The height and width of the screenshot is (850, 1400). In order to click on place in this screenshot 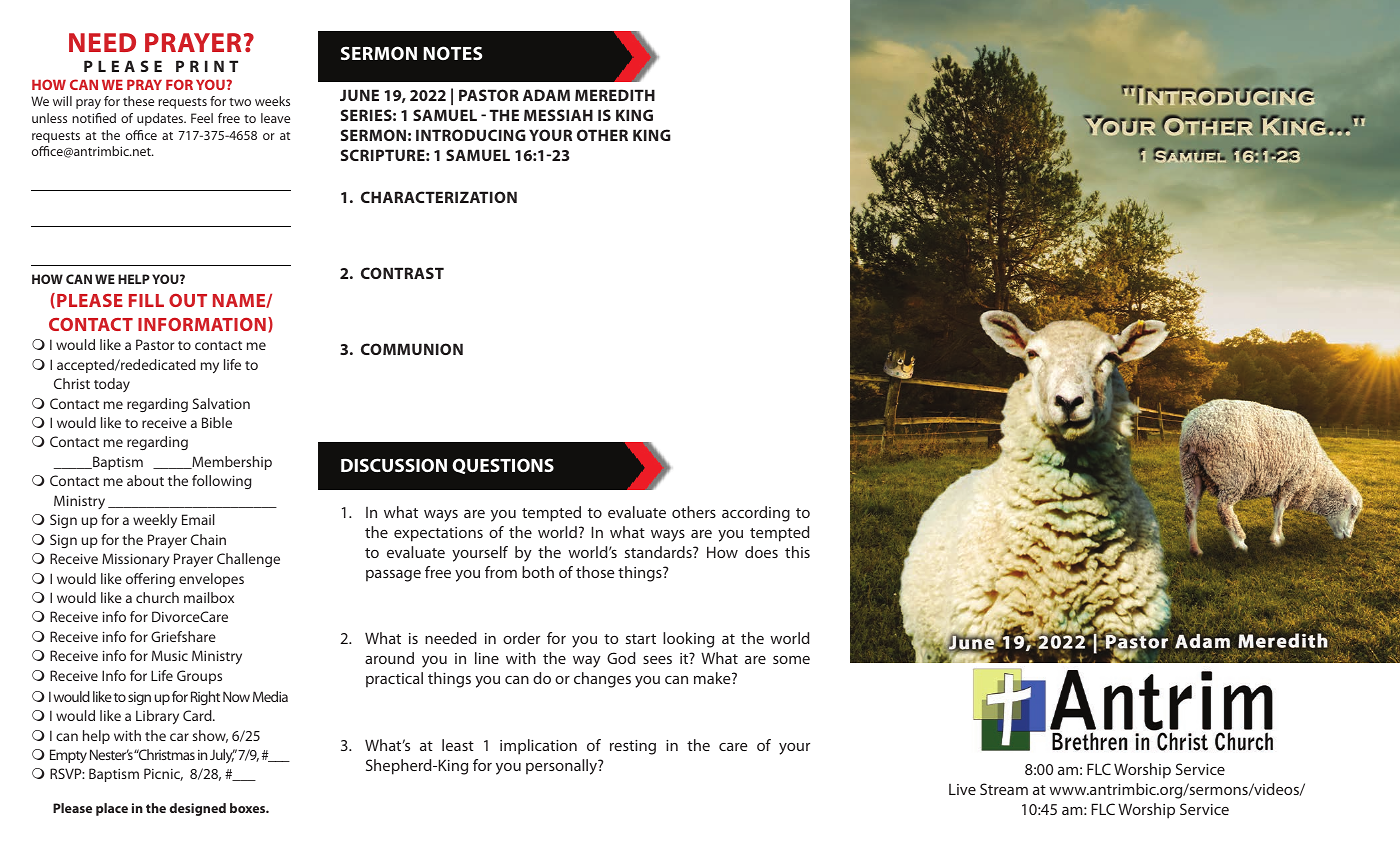, I will do `click(112, 809)`.
